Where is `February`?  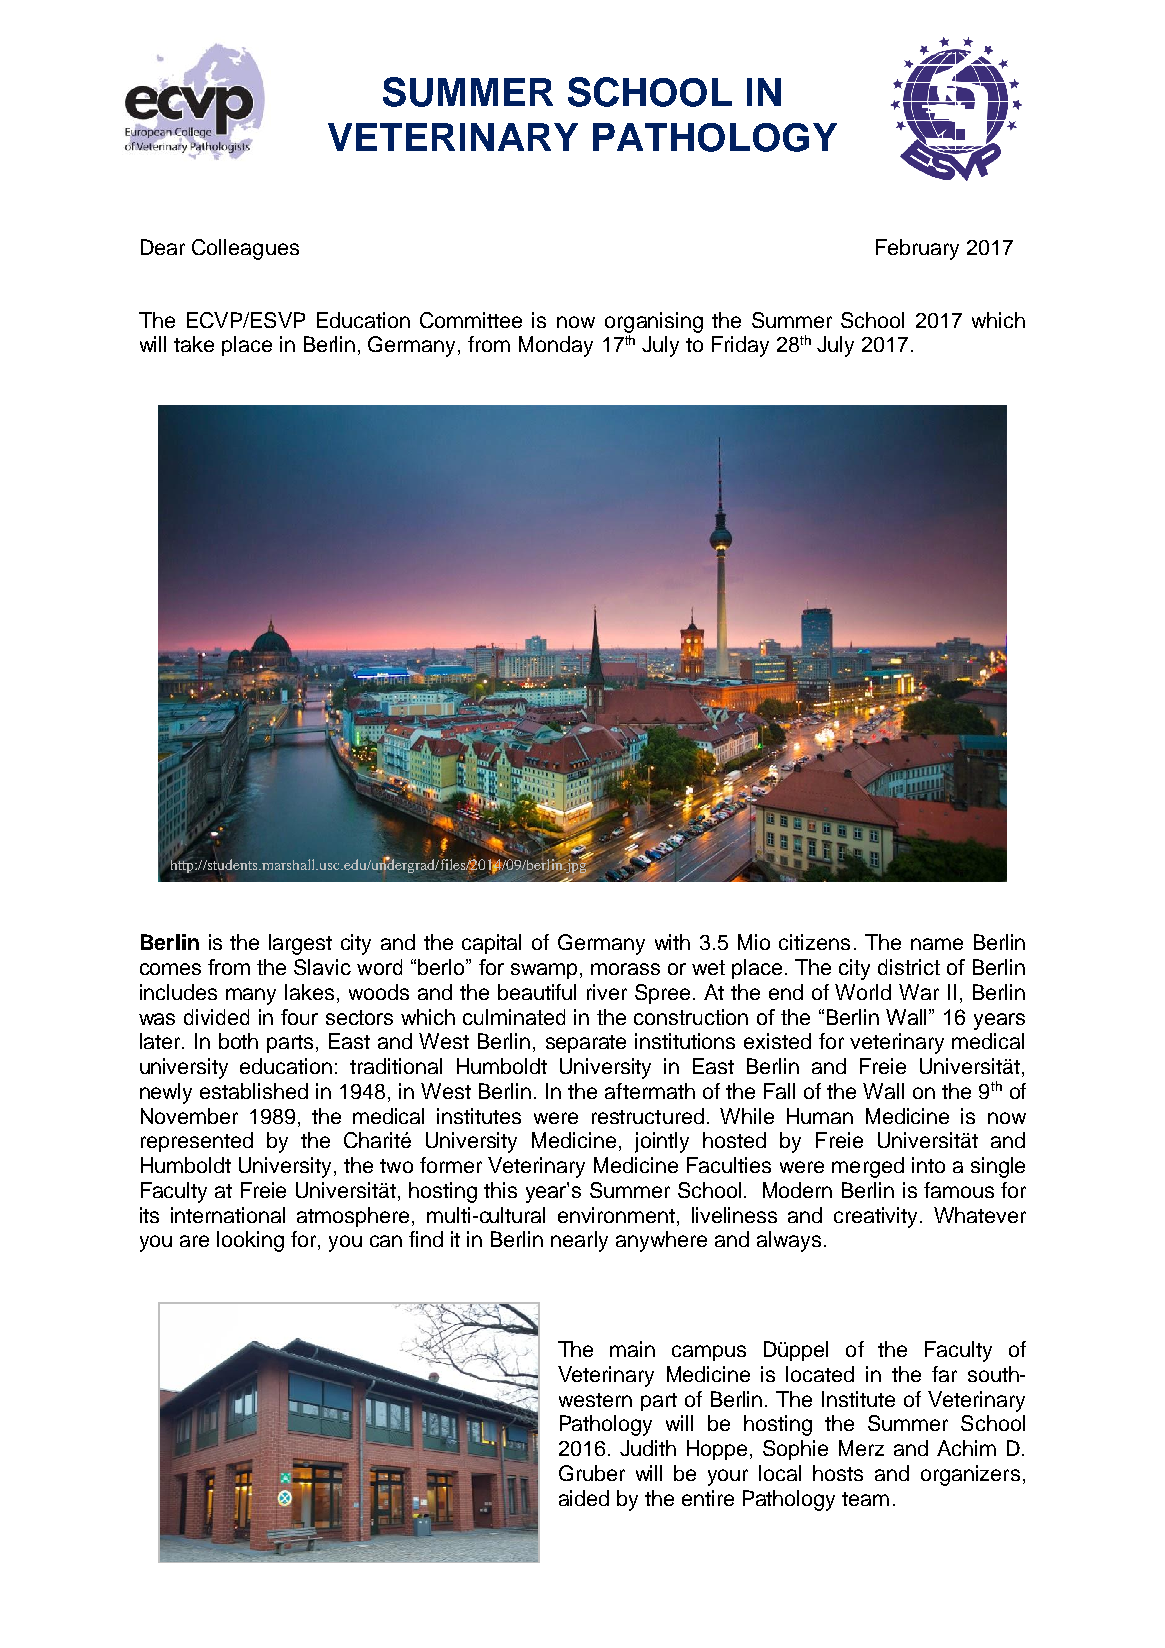
February is located at coordinates (917, 249).
